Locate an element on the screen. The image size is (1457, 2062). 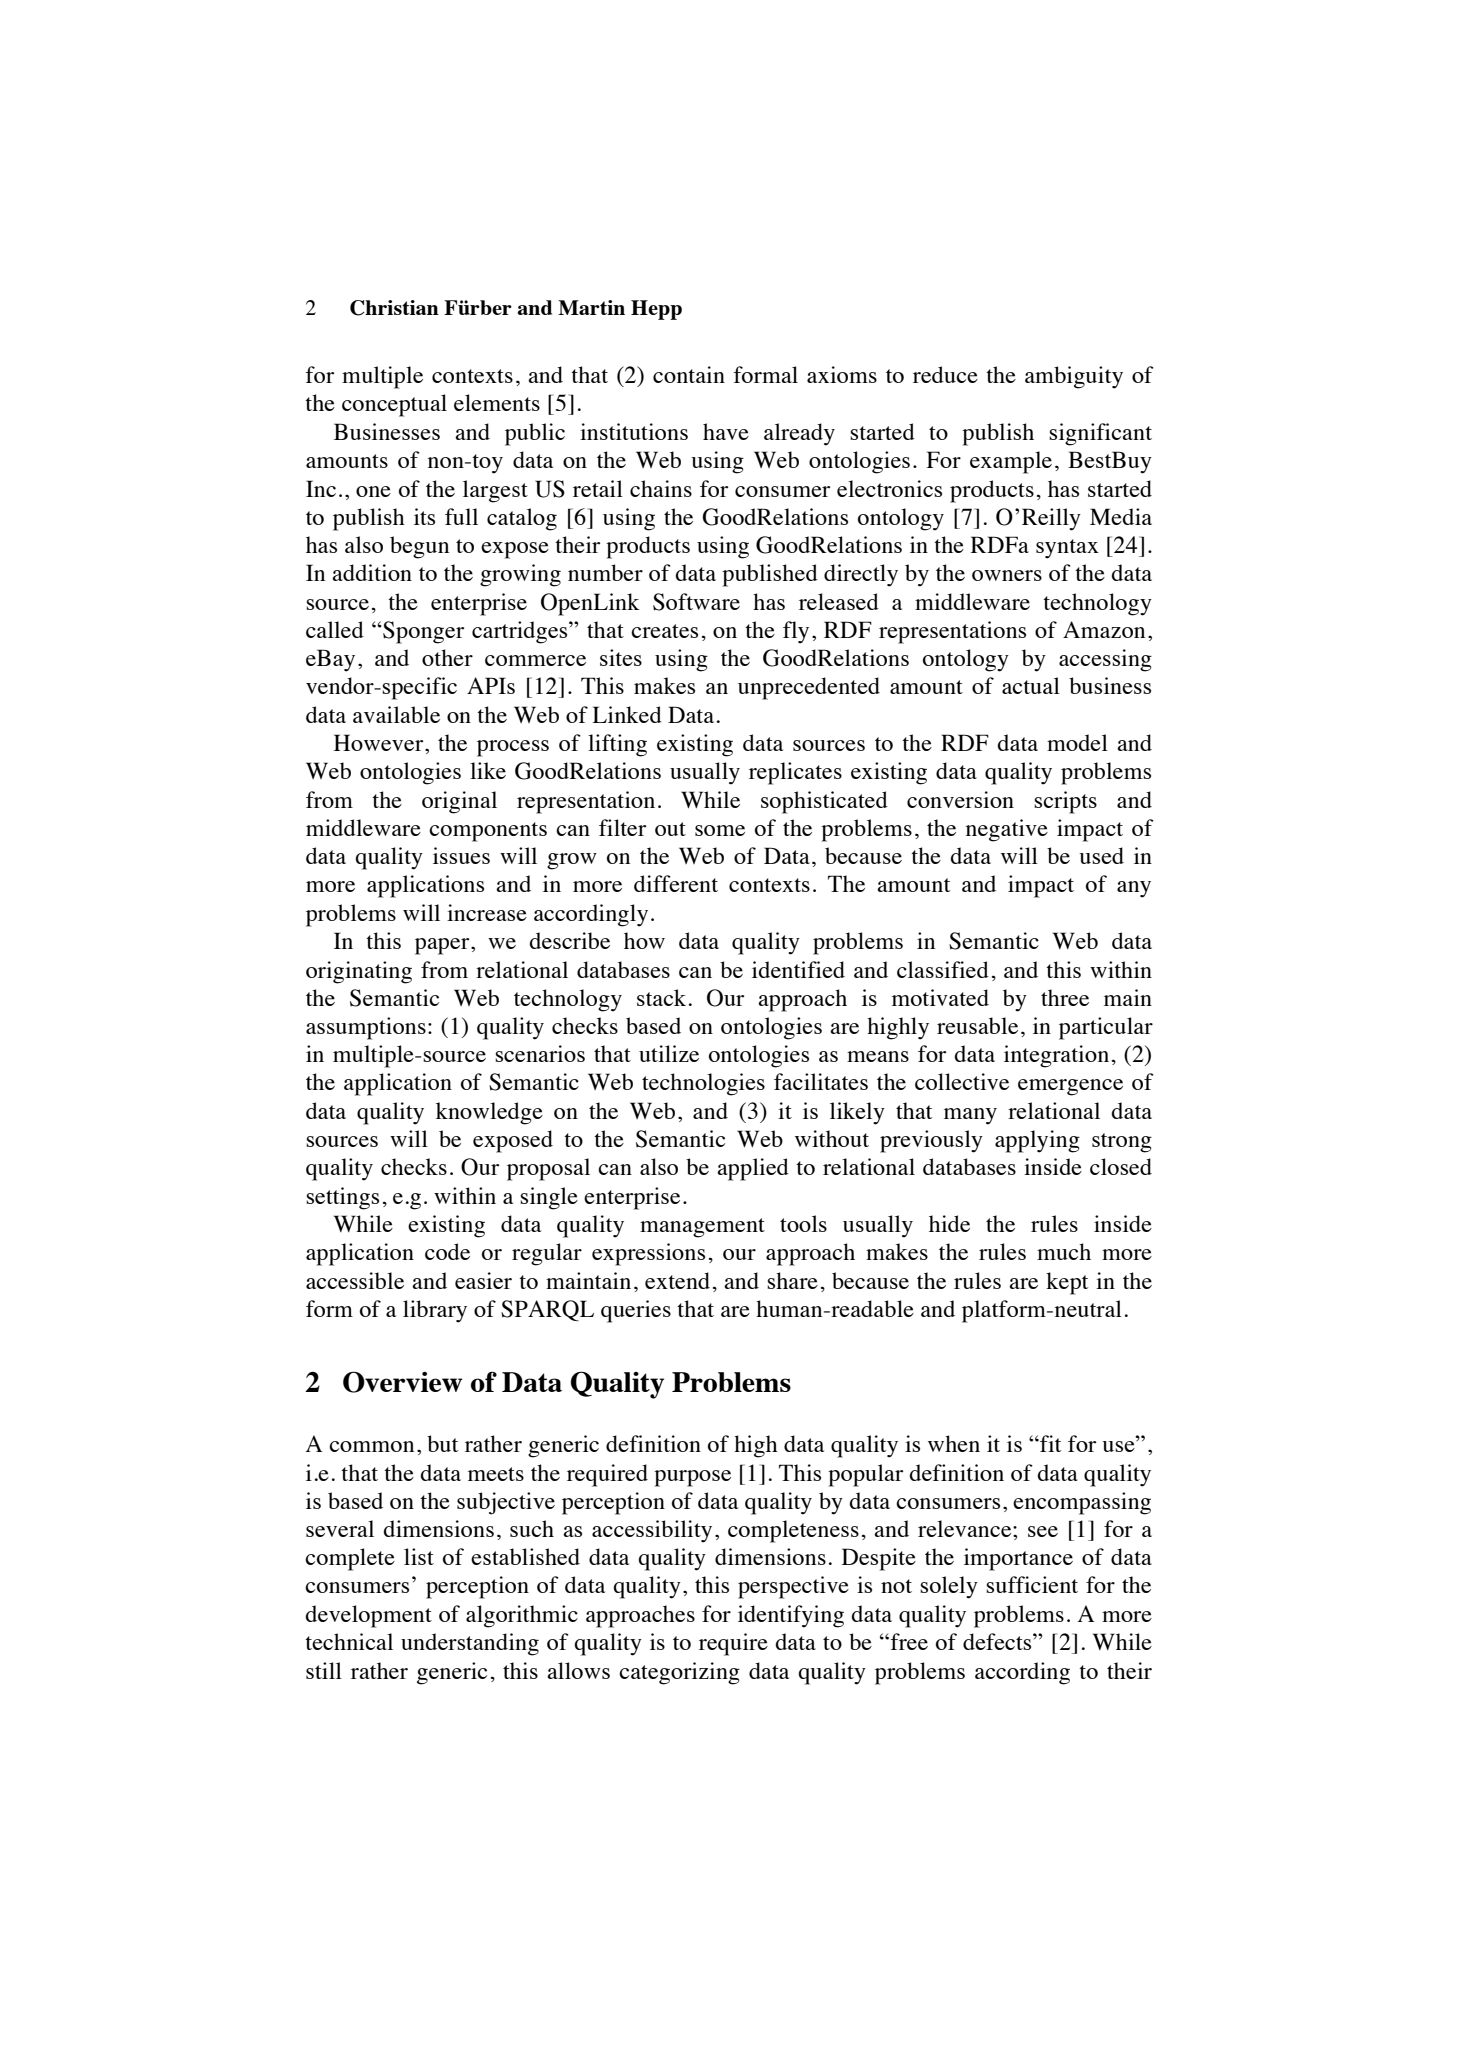
contain is located at coordinates (689, 374).
